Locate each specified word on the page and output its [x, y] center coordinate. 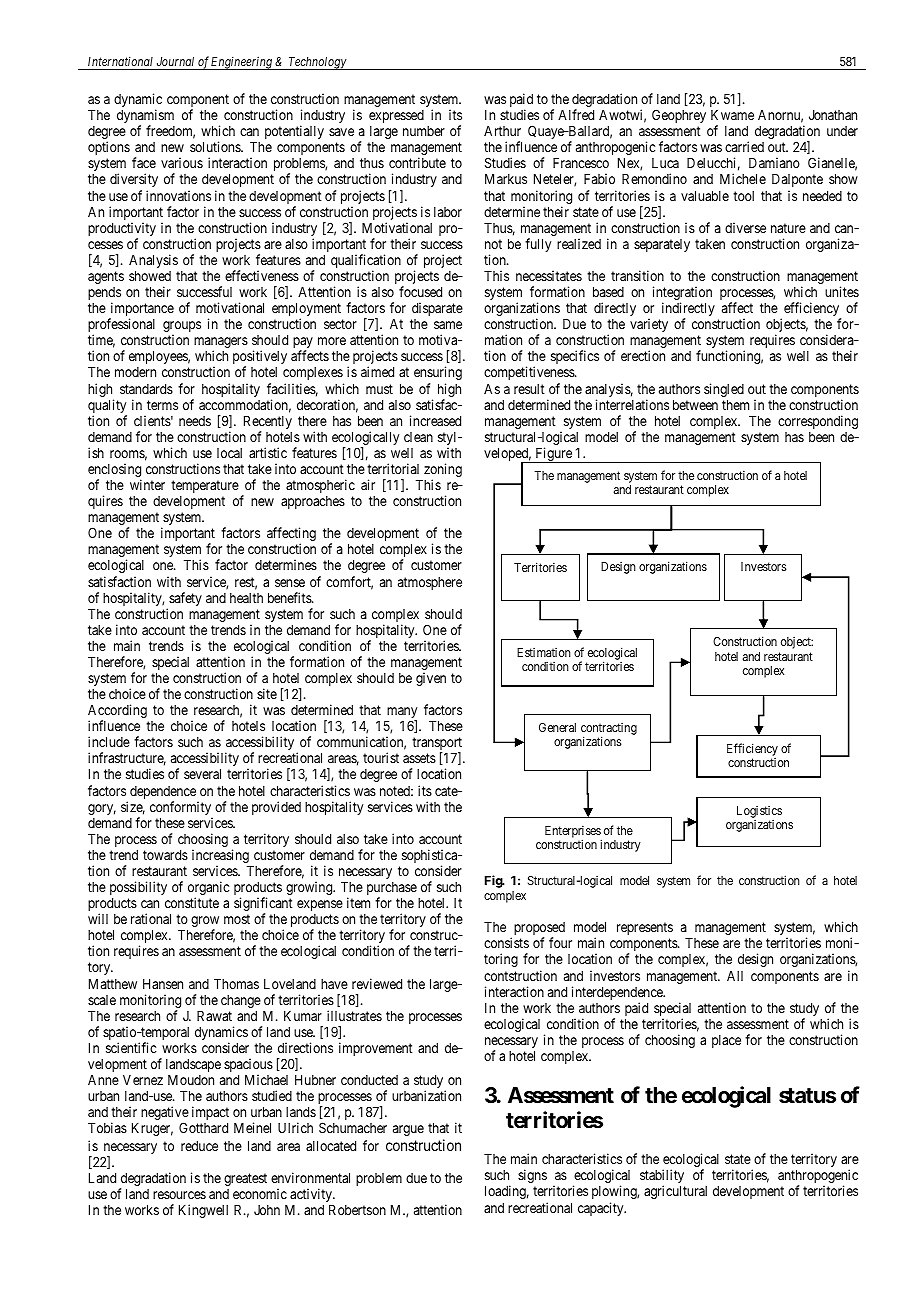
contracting [609, 730]
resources [179, 1195]
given [431, 679]
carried [744, 146]
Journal [175, 61]
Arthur [502, 131]
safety [184, 600]
